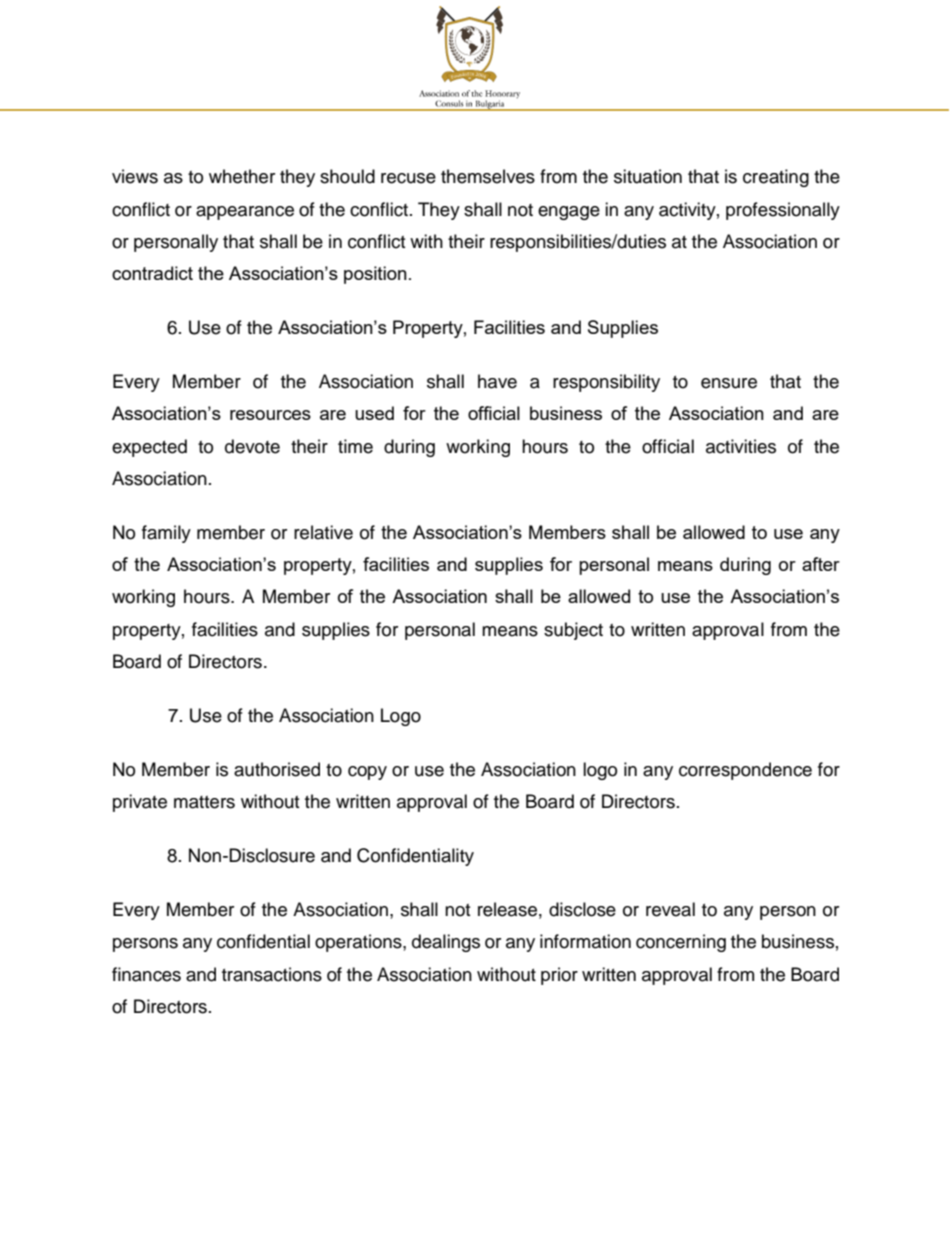 The image size is (952, 1233). I want to click on resources, so click(270, 415).
